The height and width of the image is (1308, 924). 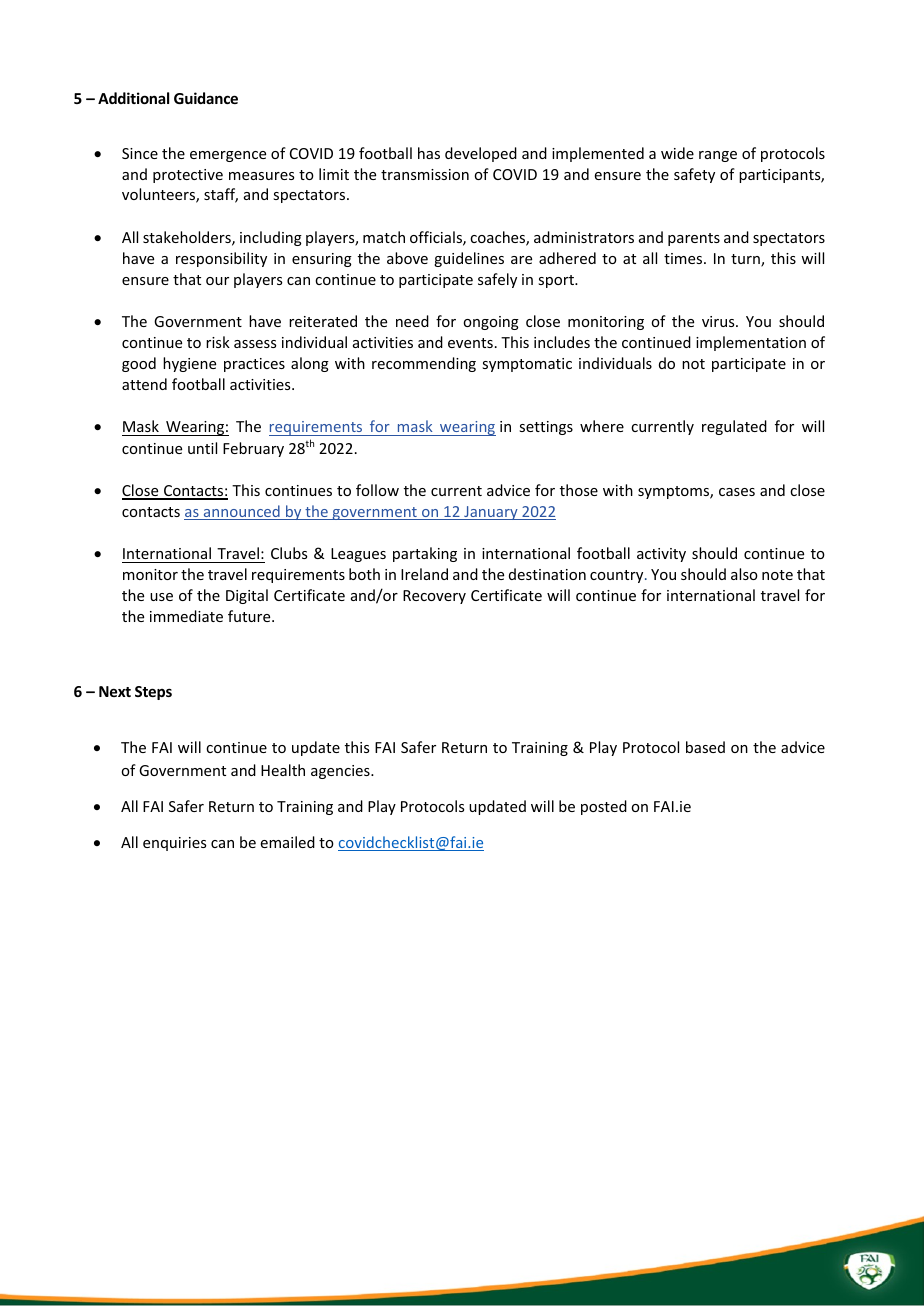 I want to click on Recovery, so click(x=434, y=597).
